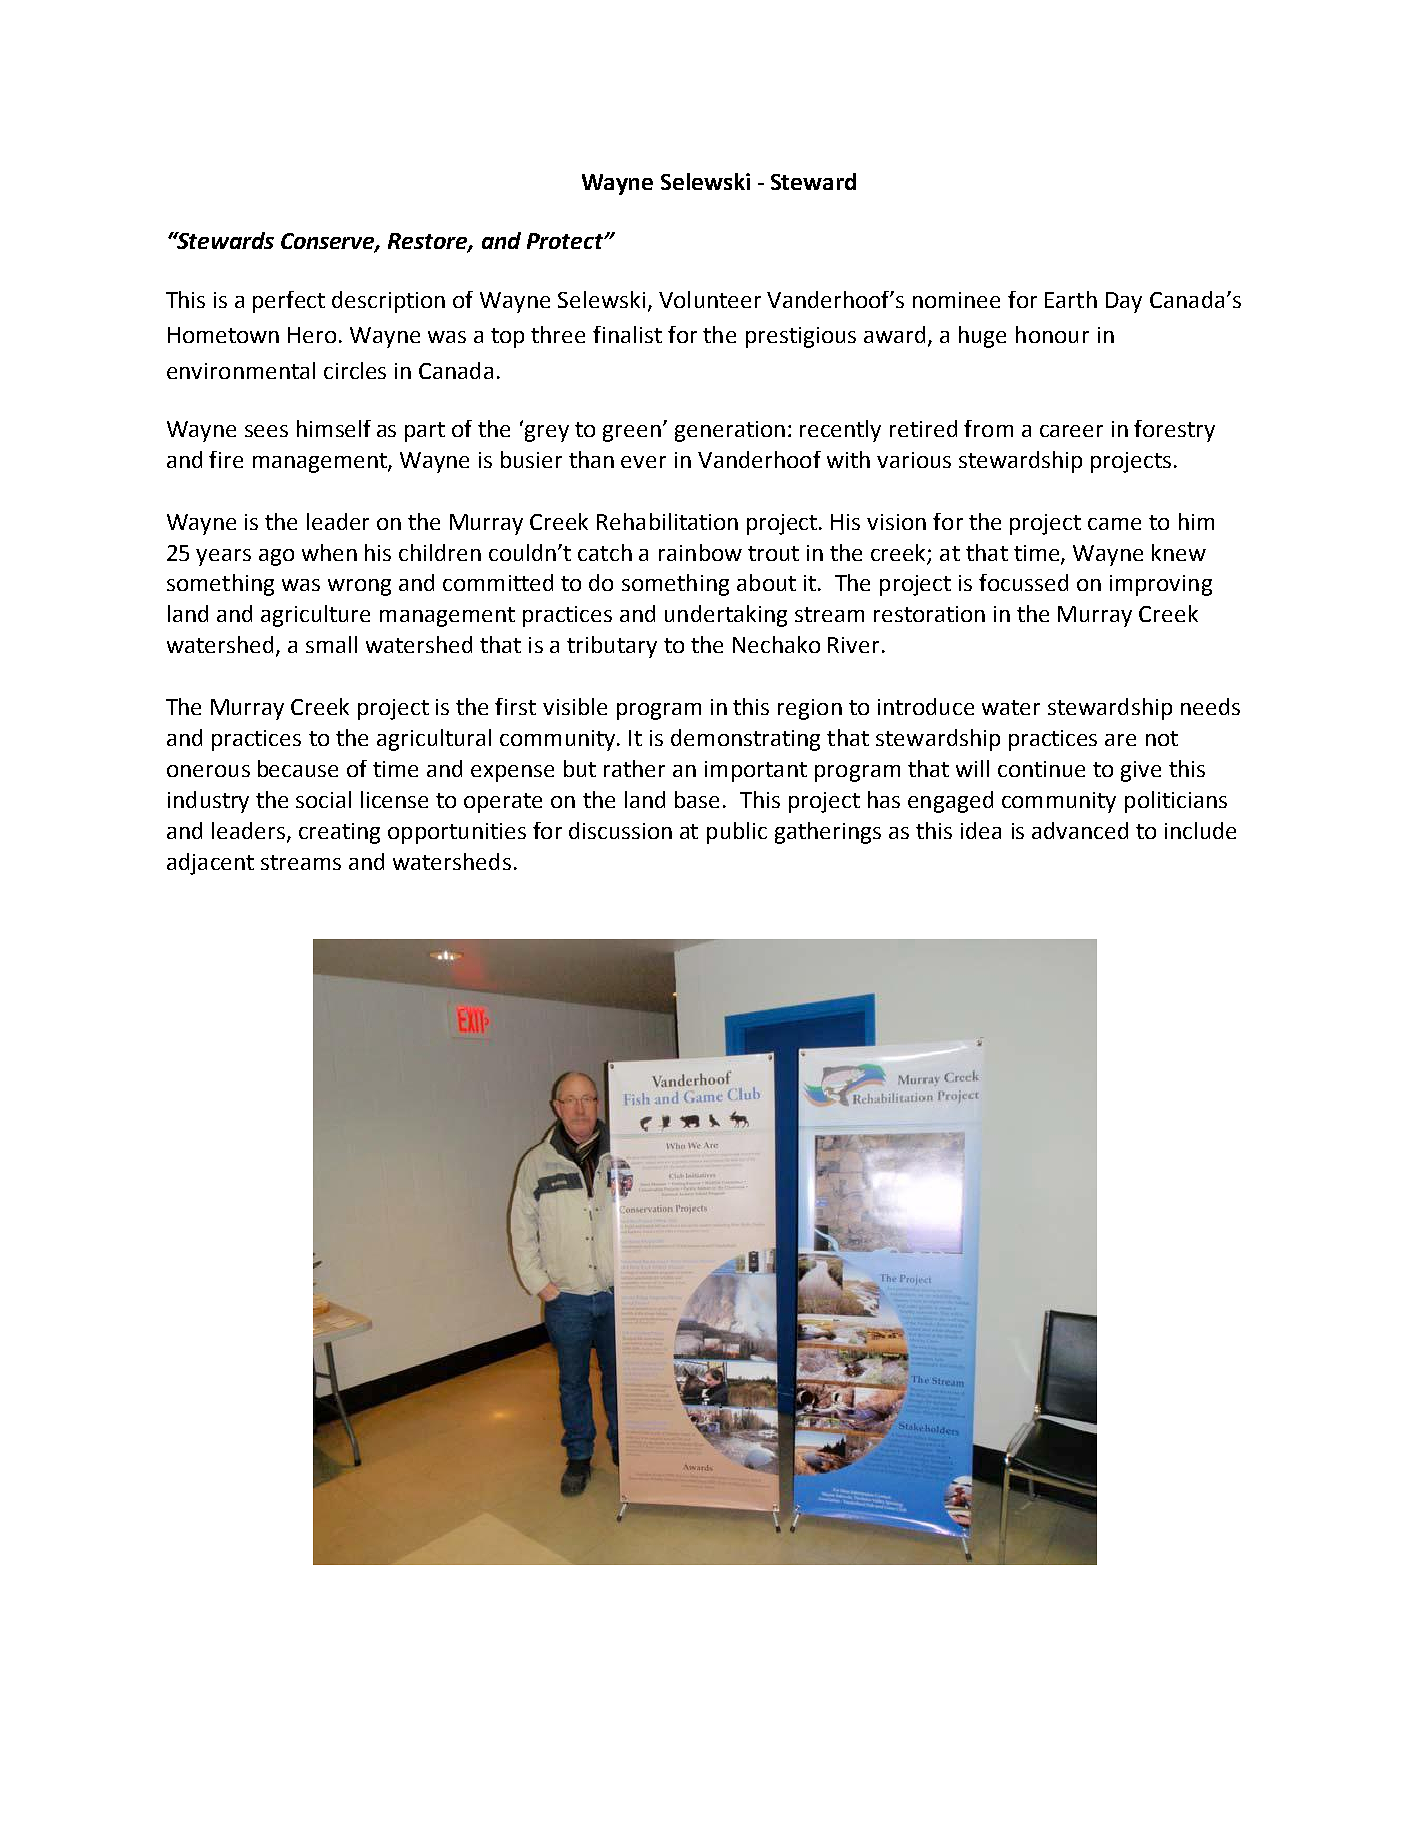  What do you see at coordinates (289, 302) in the screenshot?
I see `perfect` at bounding box center [289, 302].
